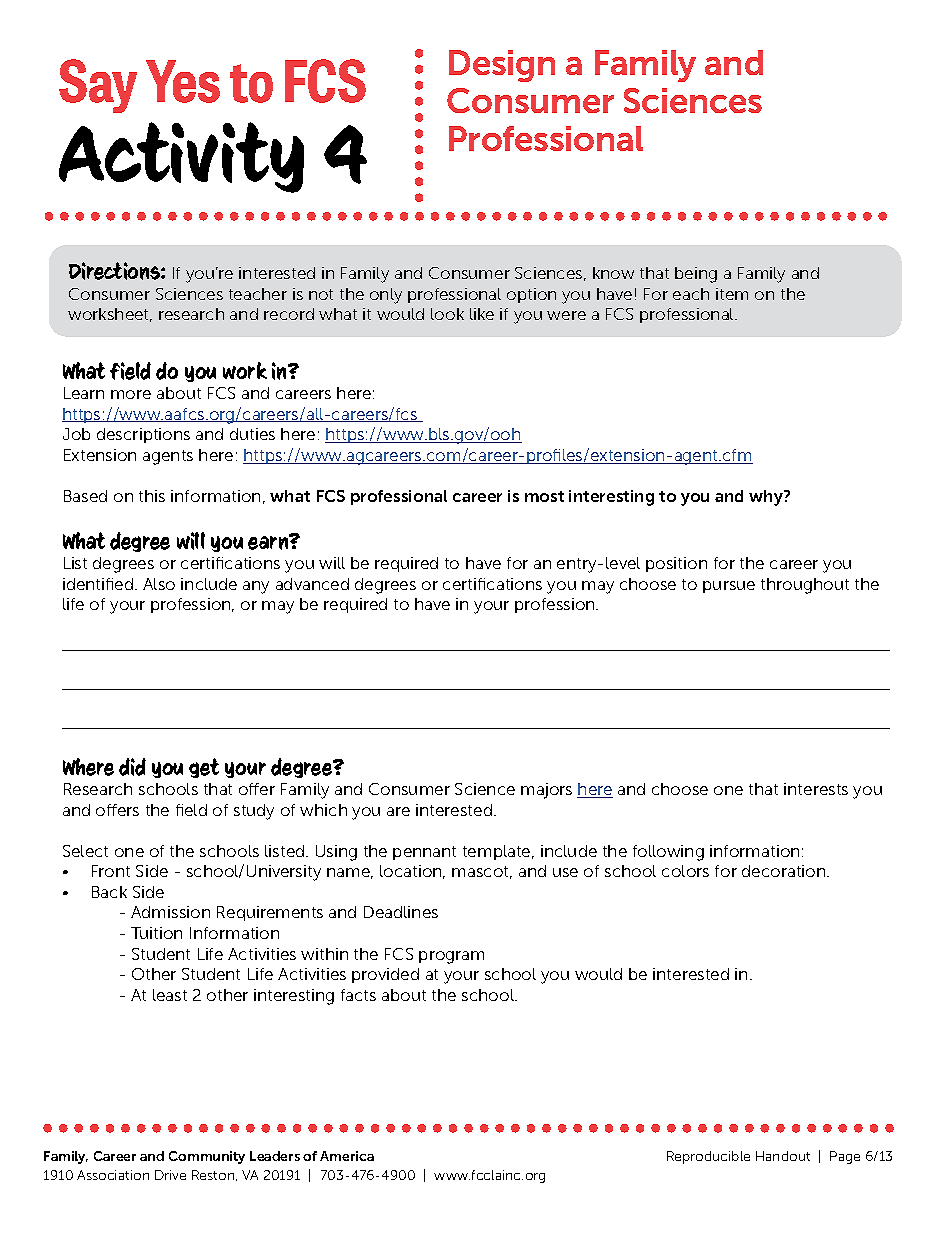 This page has height=1233, width=952. I want to click on being, so click(696, 275).
